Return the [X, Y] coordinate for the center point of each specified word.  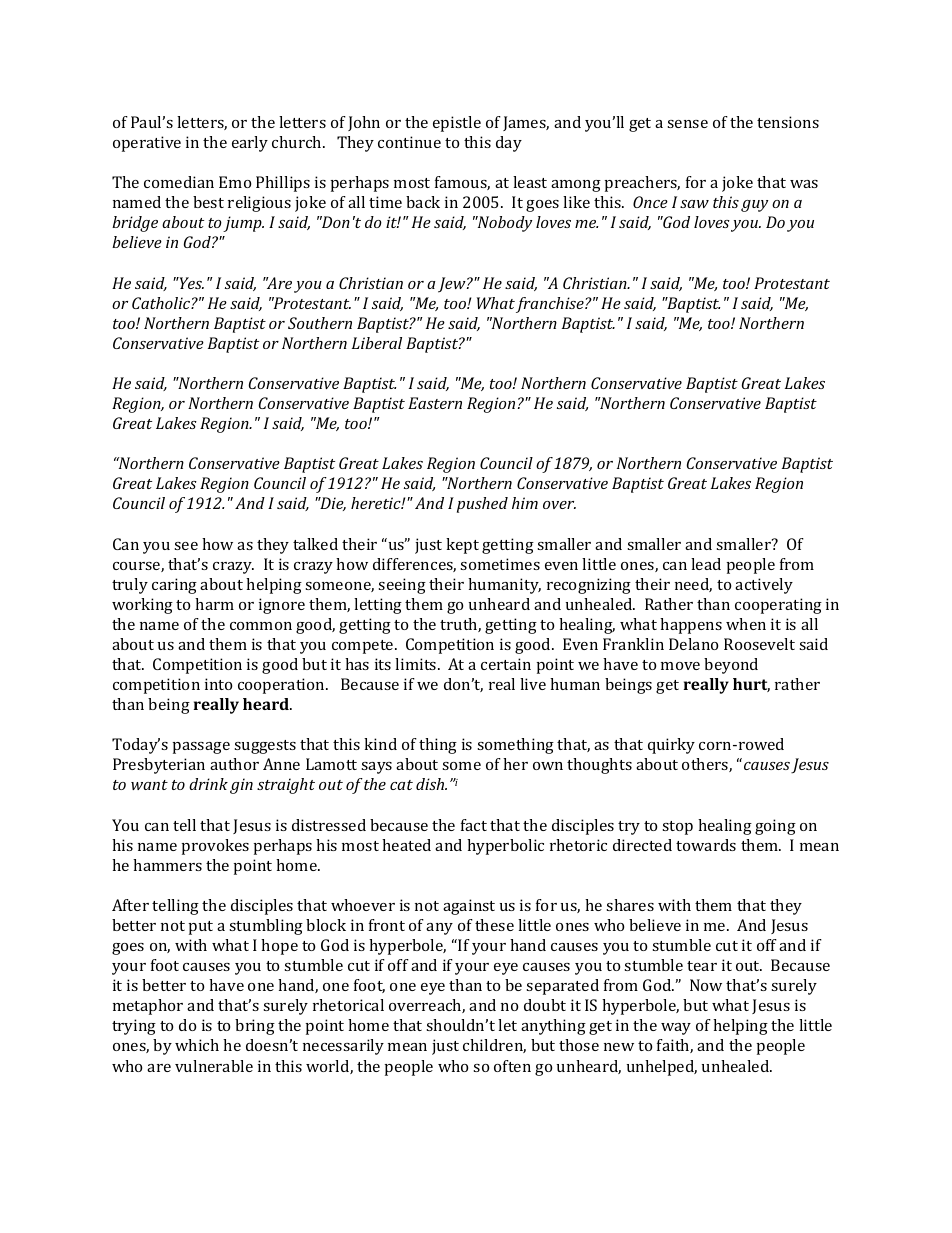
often [512, 1066]
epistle [457, 124]
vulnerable [214, 1066]
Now [706, 985]
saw [694, 204]
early [250, 144]
